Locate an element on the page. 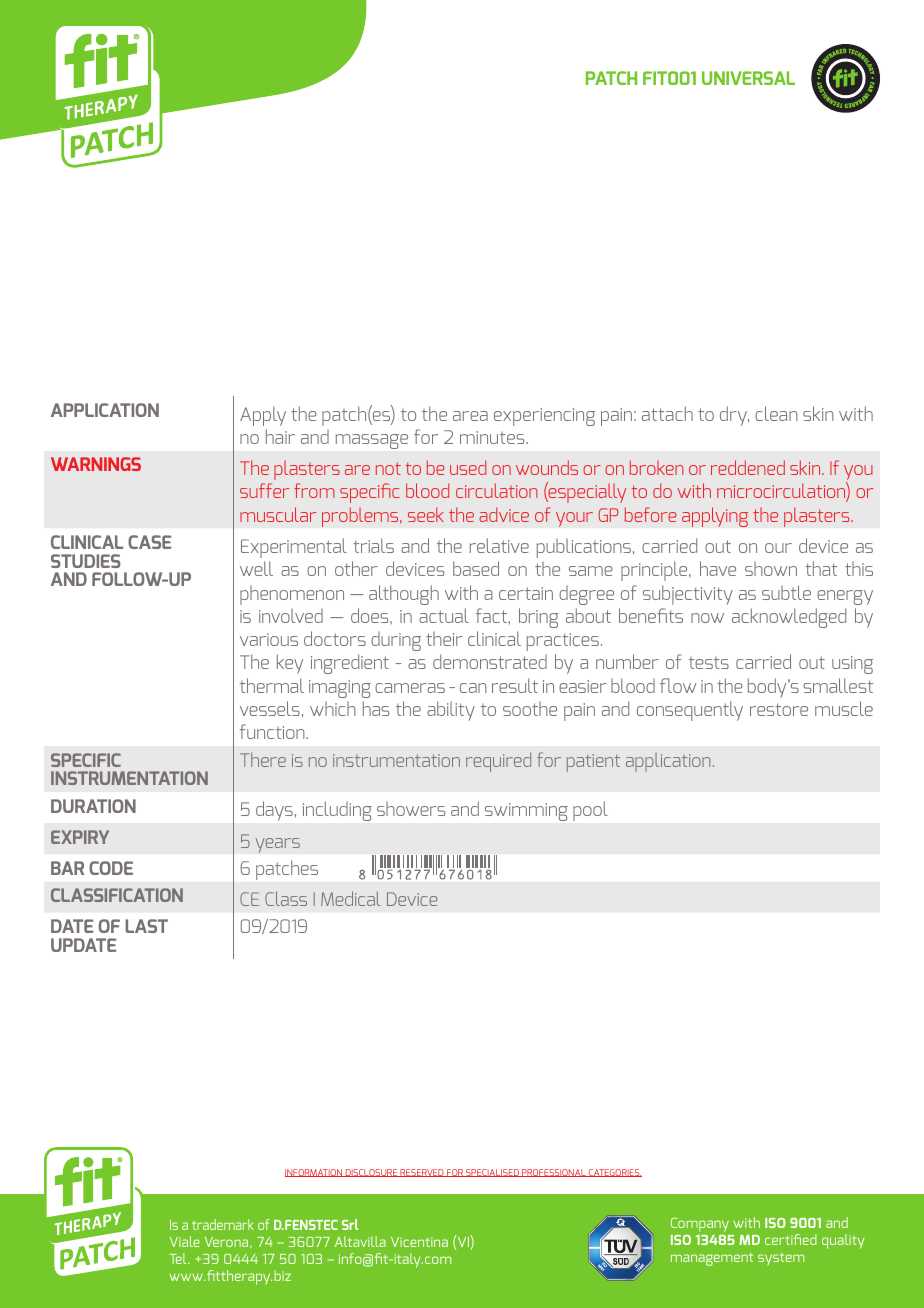 The image size is (924, 1308). Tel is located at coordinates (179, 1258).
